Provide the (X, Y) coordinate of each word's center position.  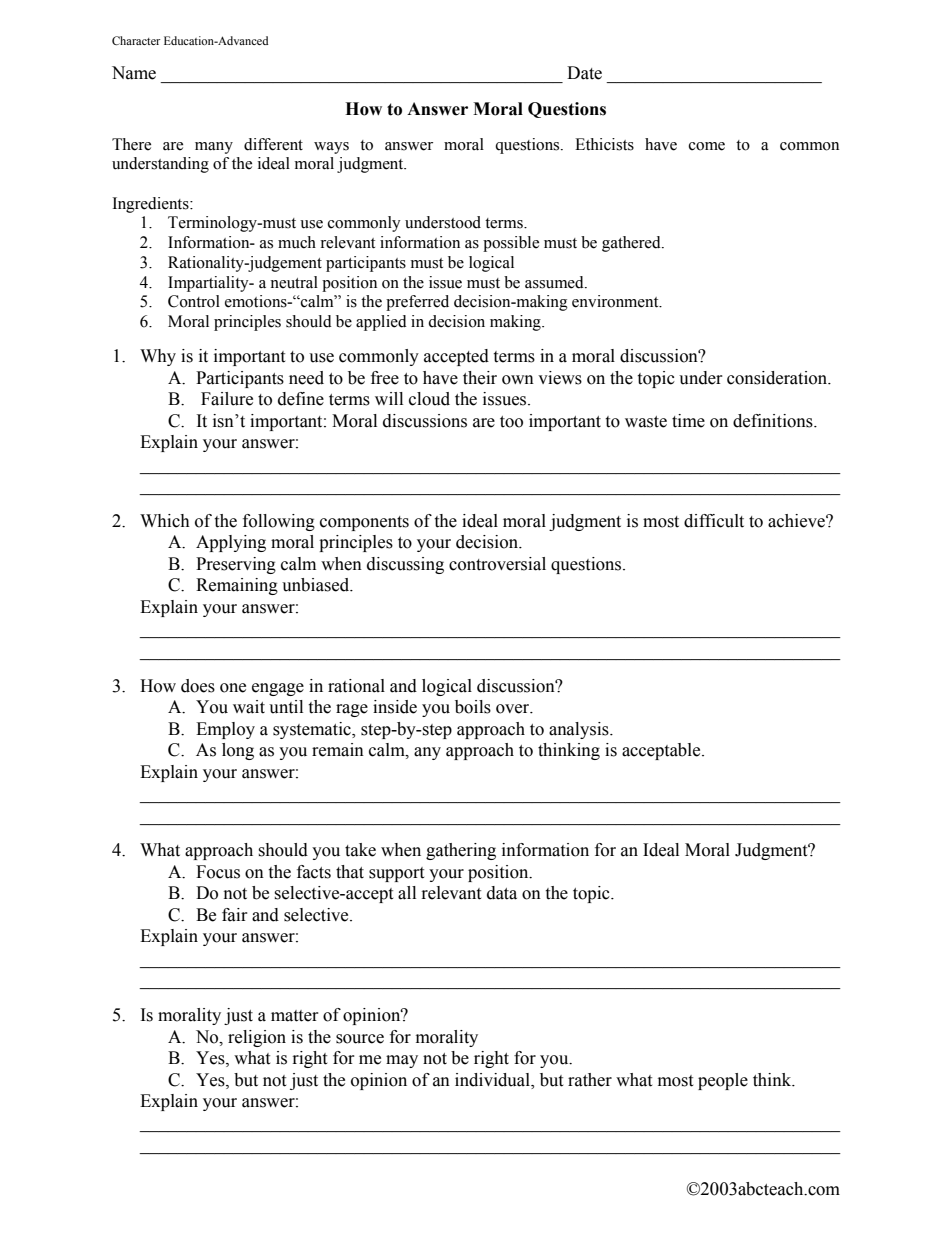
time (688, 421)
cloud (429, 399)
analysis (580, 730)
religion (257, 1038)
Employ (225, 730)
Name (134, 73)
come (707, 146)
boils (473, 707)
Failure (227, 399)
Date (584, 73)
